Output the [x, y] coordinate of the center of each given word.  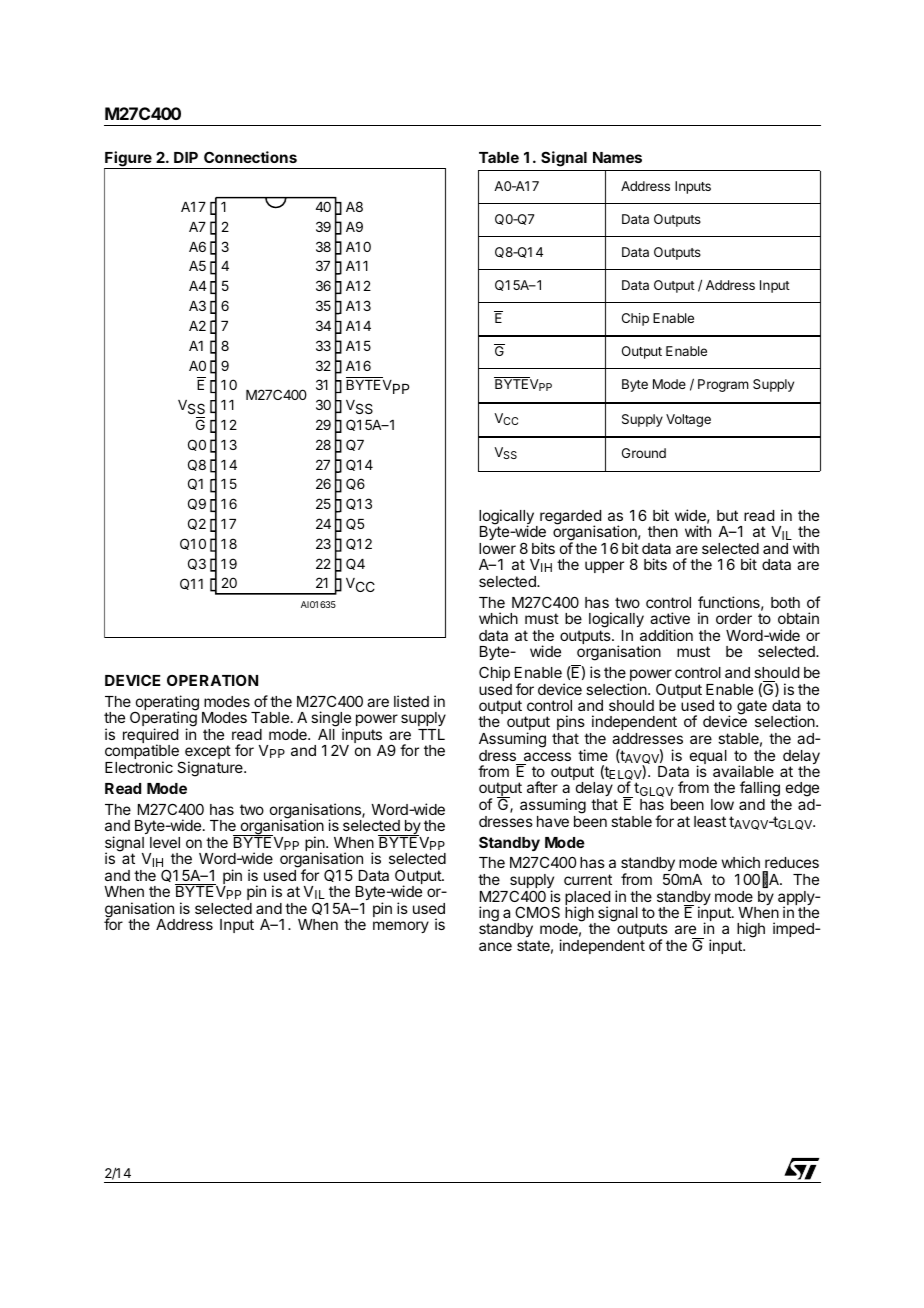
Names [617, 157]
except [208, 753]
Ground [644, 453]
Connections [250, 157]
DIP [186, 157]
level [165, 842]
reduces [791, 864]
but [727, 515]
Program [723, 385]
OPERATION [212, 680]
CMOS [537, 912]
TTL [431, 734]
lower [497, 548]
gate [752, 707]
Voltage [688, 420]
